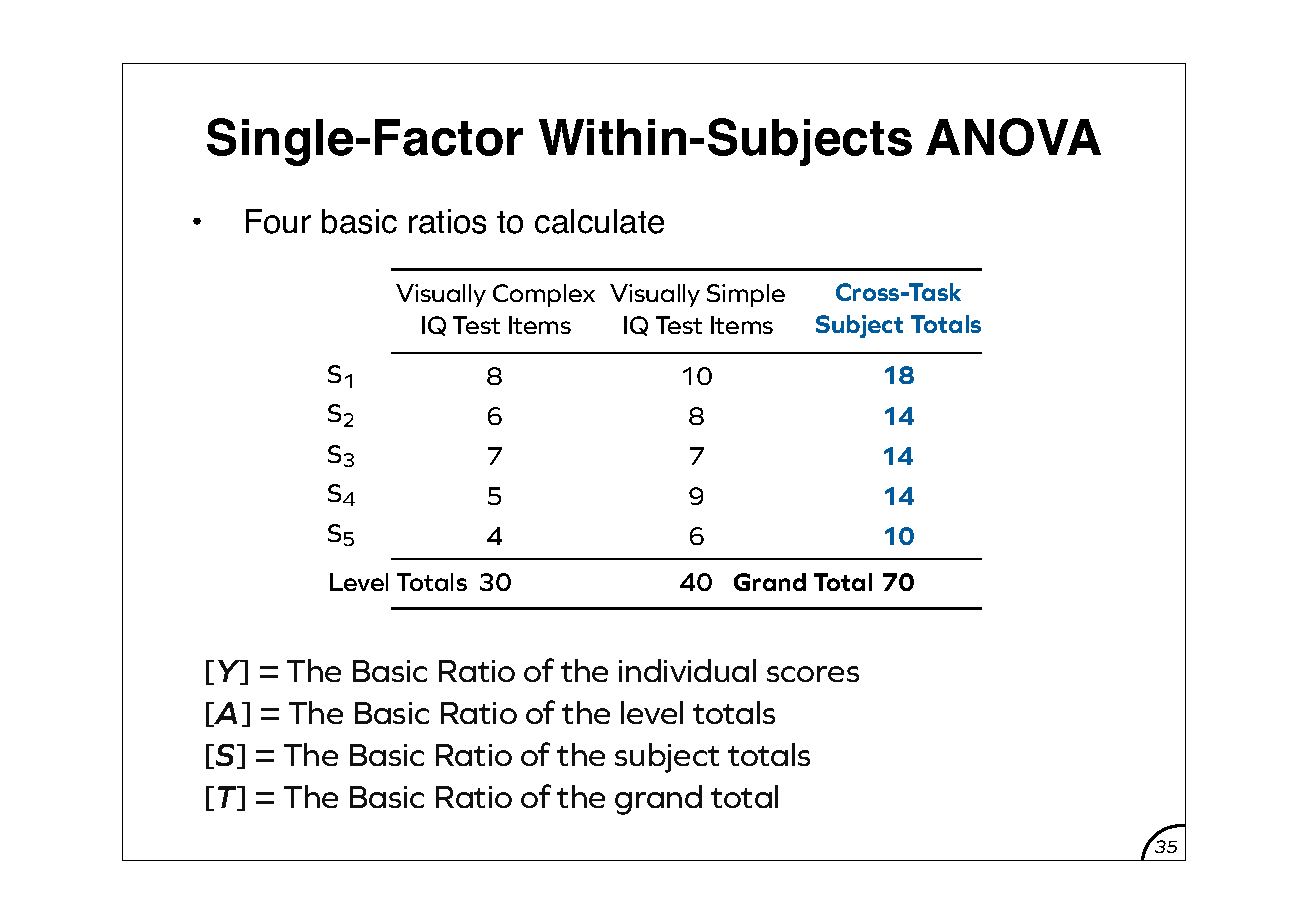  What do you see at coordinates (813, 674) in the screenshot?
I see `scores` at bounding box center [813, 674].
